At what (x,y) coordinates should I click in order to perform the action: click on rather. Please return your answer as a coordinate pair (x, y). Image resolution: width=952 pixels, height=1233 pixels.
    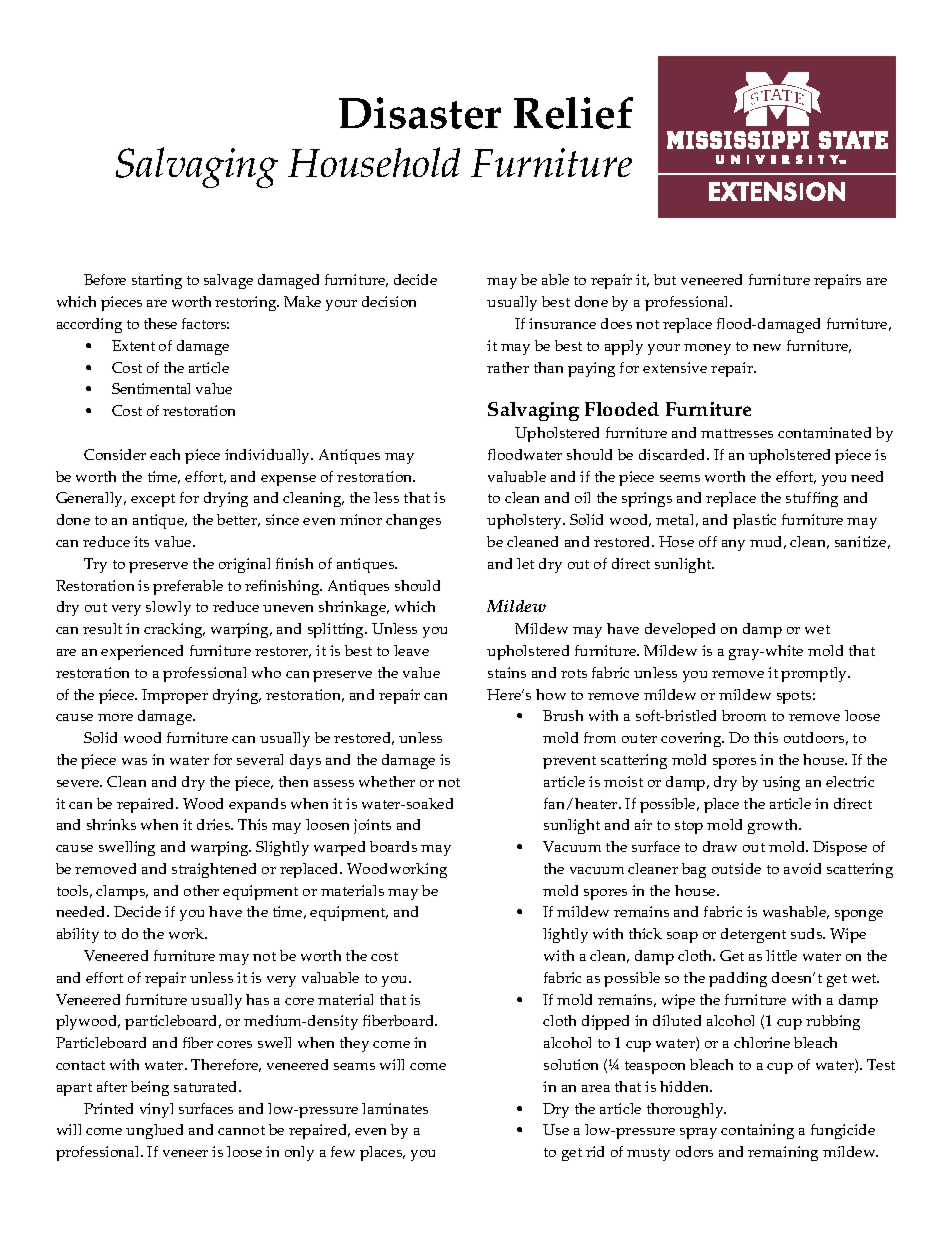
    Looking at the image, I should click on (508, 367).
